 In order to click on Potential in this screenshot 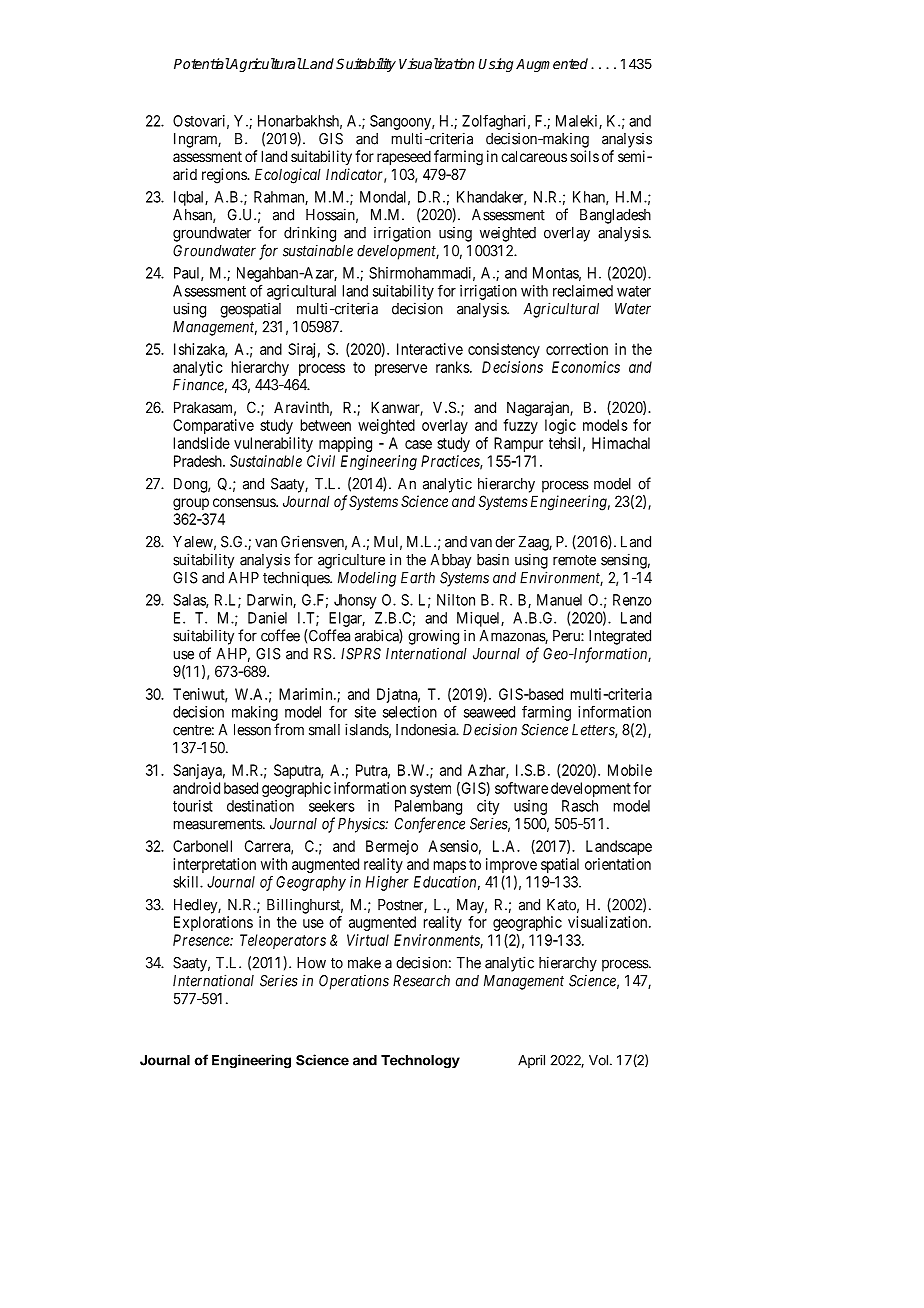, I will do `click(202, 63)`.
